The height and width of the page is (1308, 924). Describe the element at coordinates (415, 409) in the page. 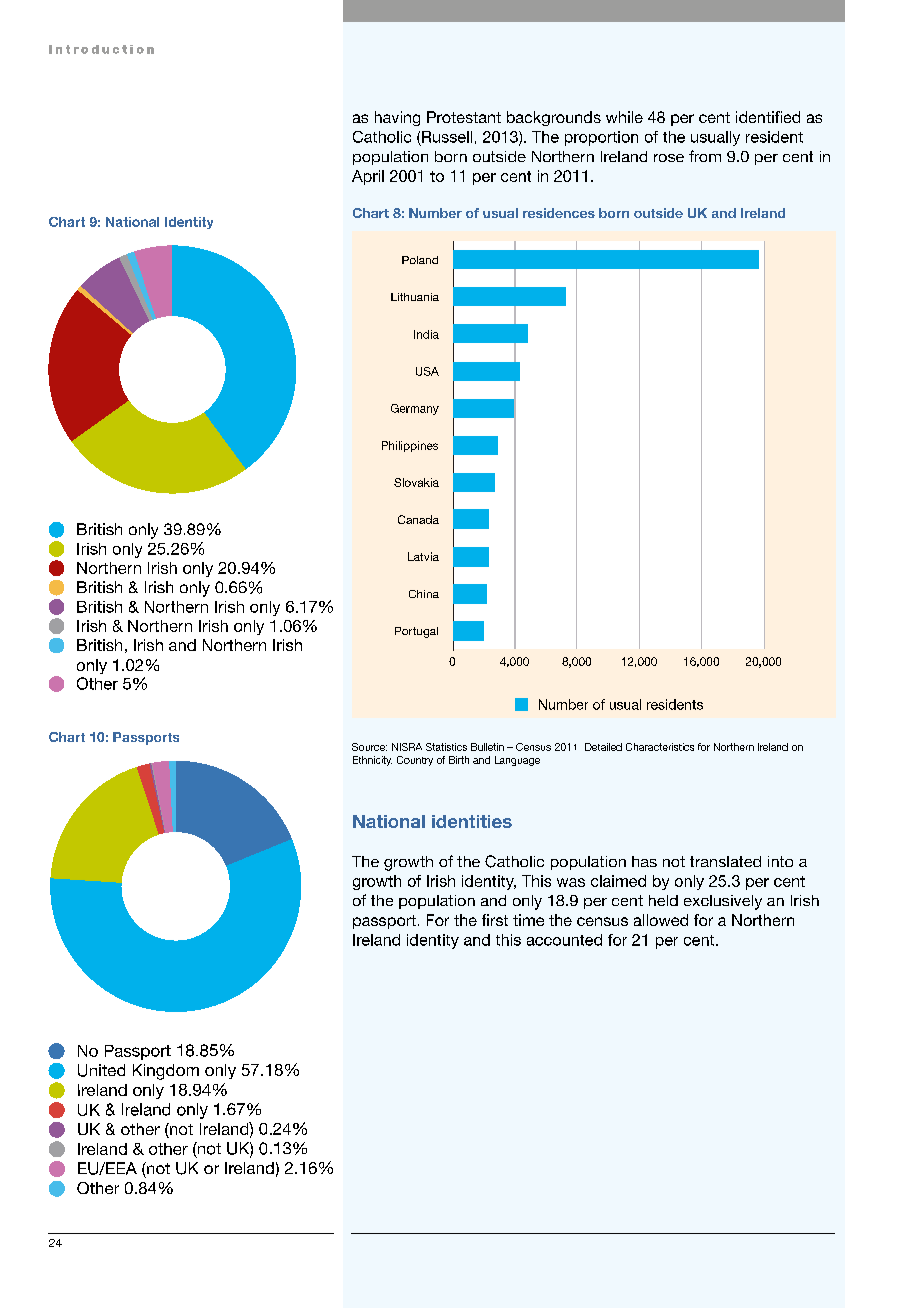

I see `Germany` at that location.
